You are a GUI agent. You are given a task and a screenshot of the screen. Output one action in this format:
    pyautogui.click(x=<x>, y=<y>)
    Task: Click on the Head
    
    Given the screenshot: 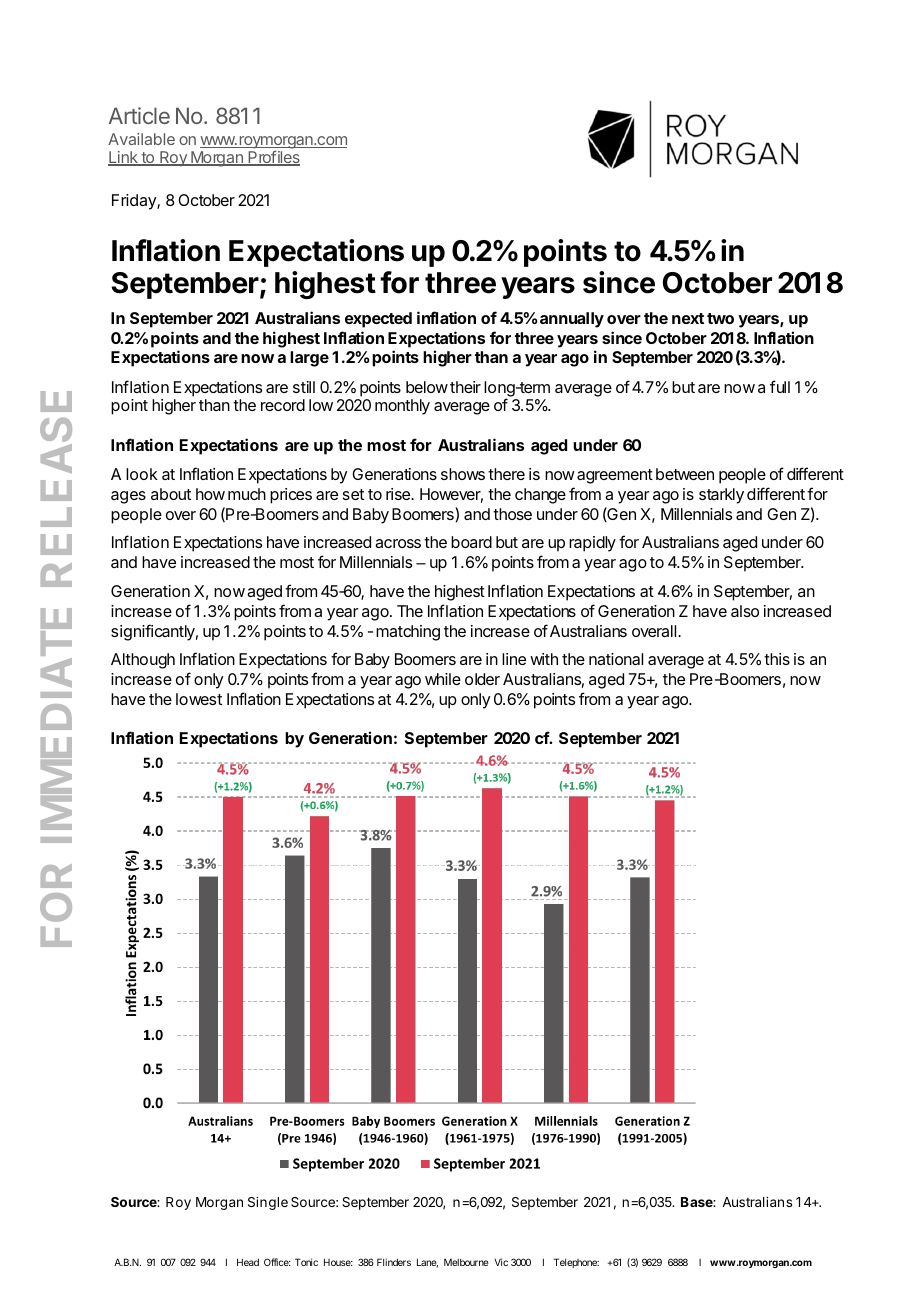 What is the action you would take?
    pyautogui.click(x=248, y=1262)
